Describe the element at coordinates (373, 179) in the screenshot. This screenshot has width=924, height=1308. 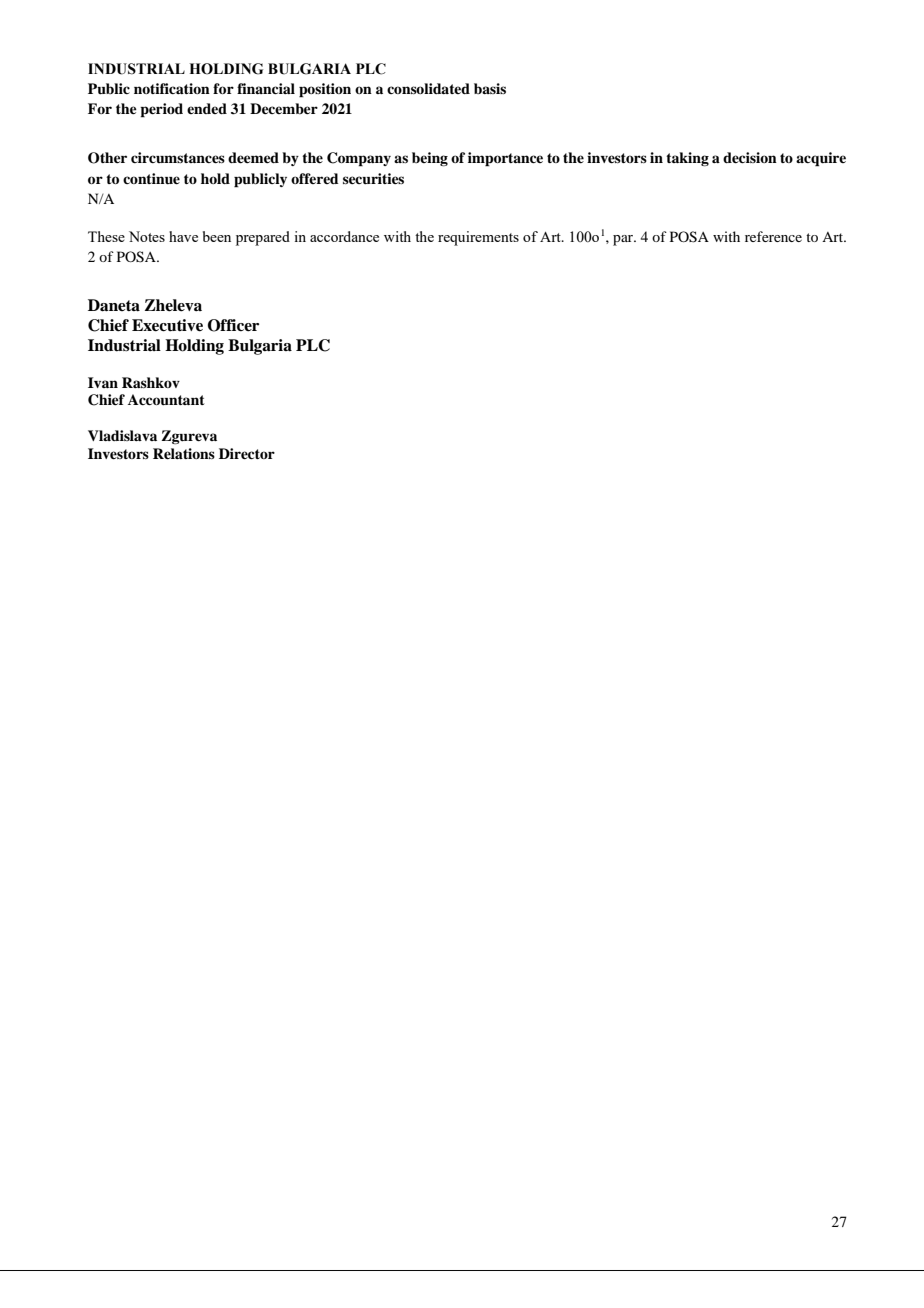
I see `securities` at that location.
